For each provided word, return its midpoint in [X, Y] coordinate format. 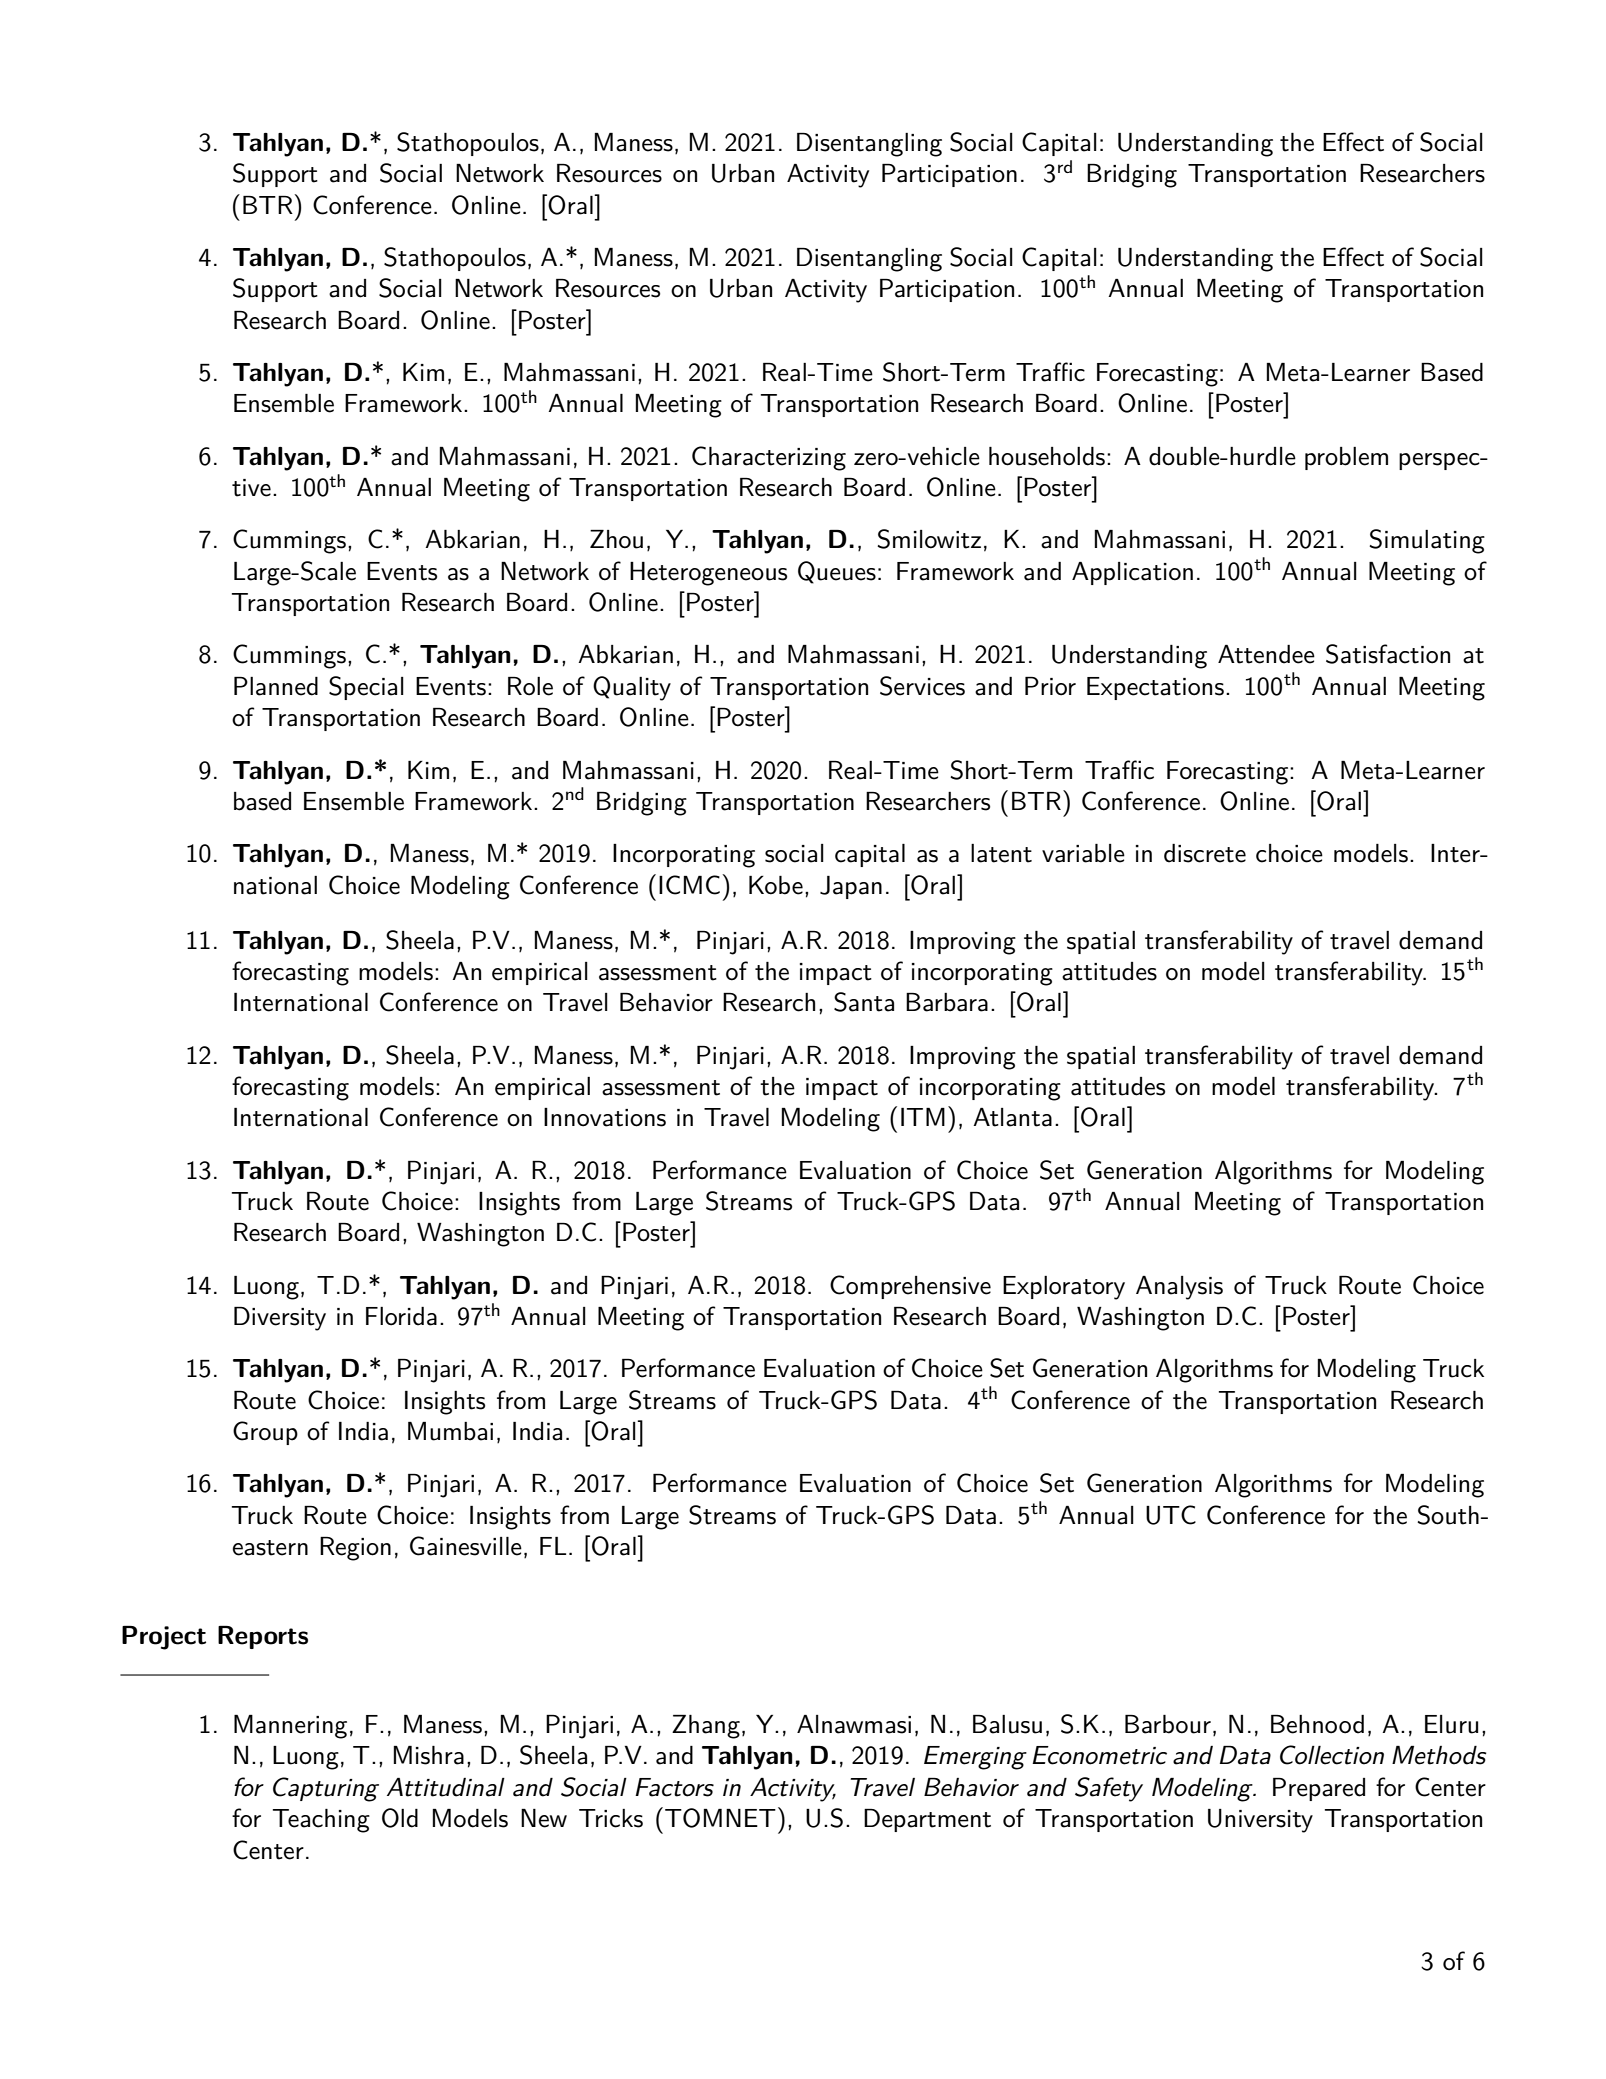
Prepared [1319, 1789]
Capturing [326, 1789]
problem [1346, 458]
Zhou [616, 539]
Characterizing [769, 458]
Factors [674, 1787]
